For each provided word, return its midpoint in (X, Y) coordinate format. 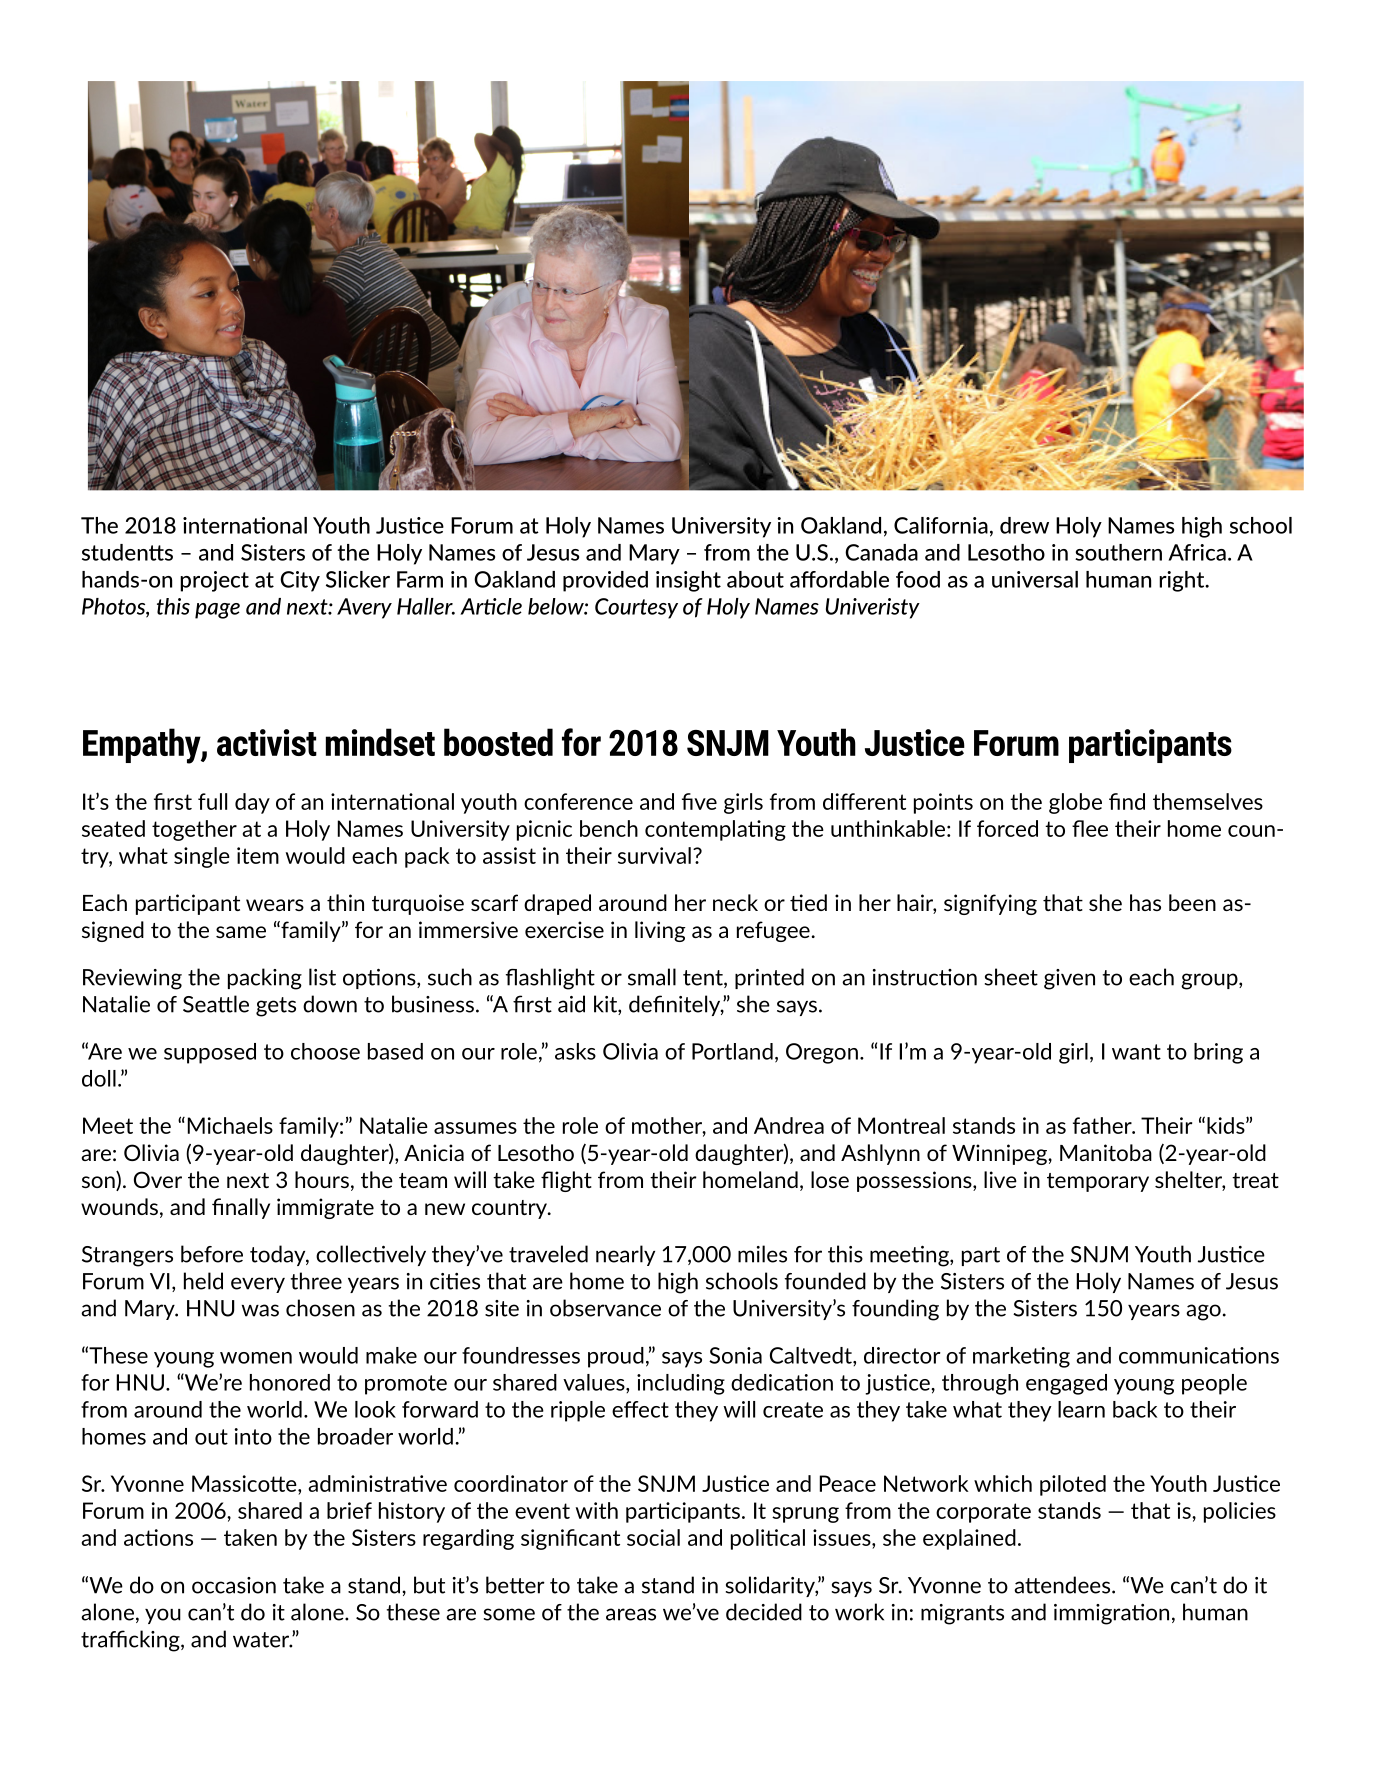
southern (1118, 552)
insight (688, 581)
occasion (234, 1585)
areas (631, 1614)
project (214, 581)
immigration (1111, 1614)
